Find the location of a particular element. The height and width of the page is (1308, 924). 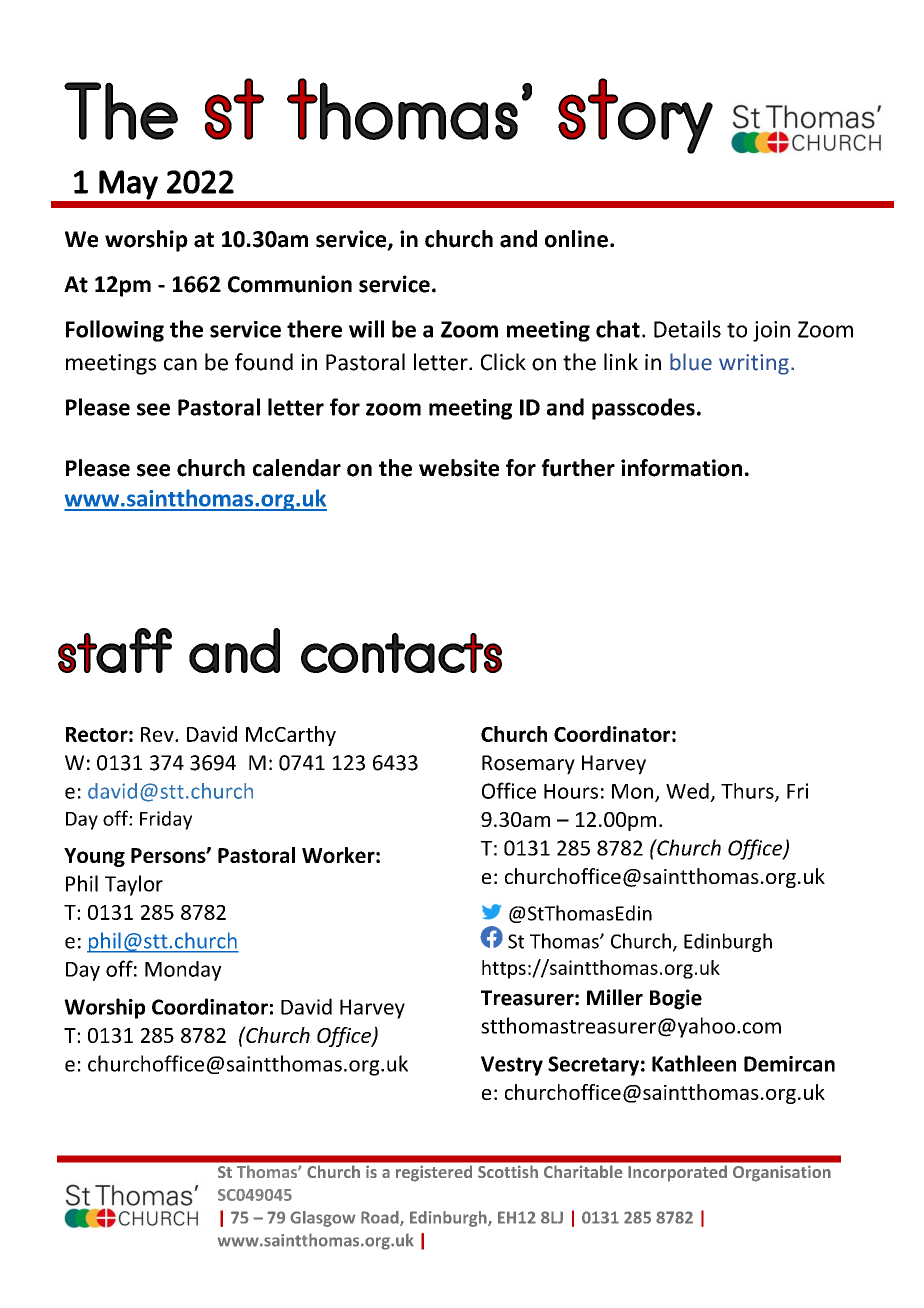

Rosemary is located at coordinates (528, 765).
